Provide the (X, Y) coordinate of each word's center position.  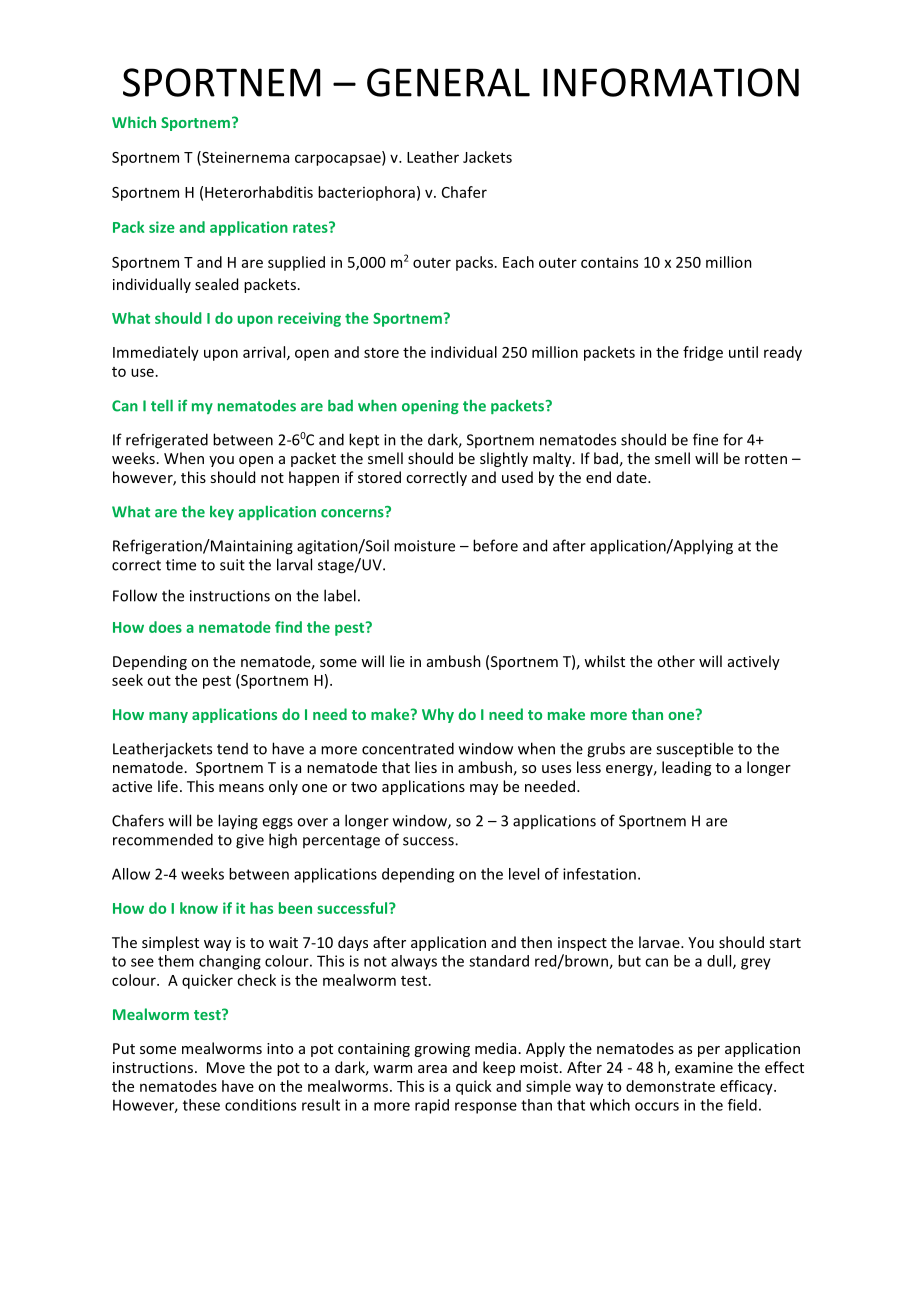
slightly (504, 459)
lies (426, 767)
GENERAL (448, 82)
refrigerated (167, 441)
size (162, 227)
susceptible (694, 749)
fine (705, 439)
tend (232, 749)
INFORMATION (671, 82)
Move (226, 1067)
